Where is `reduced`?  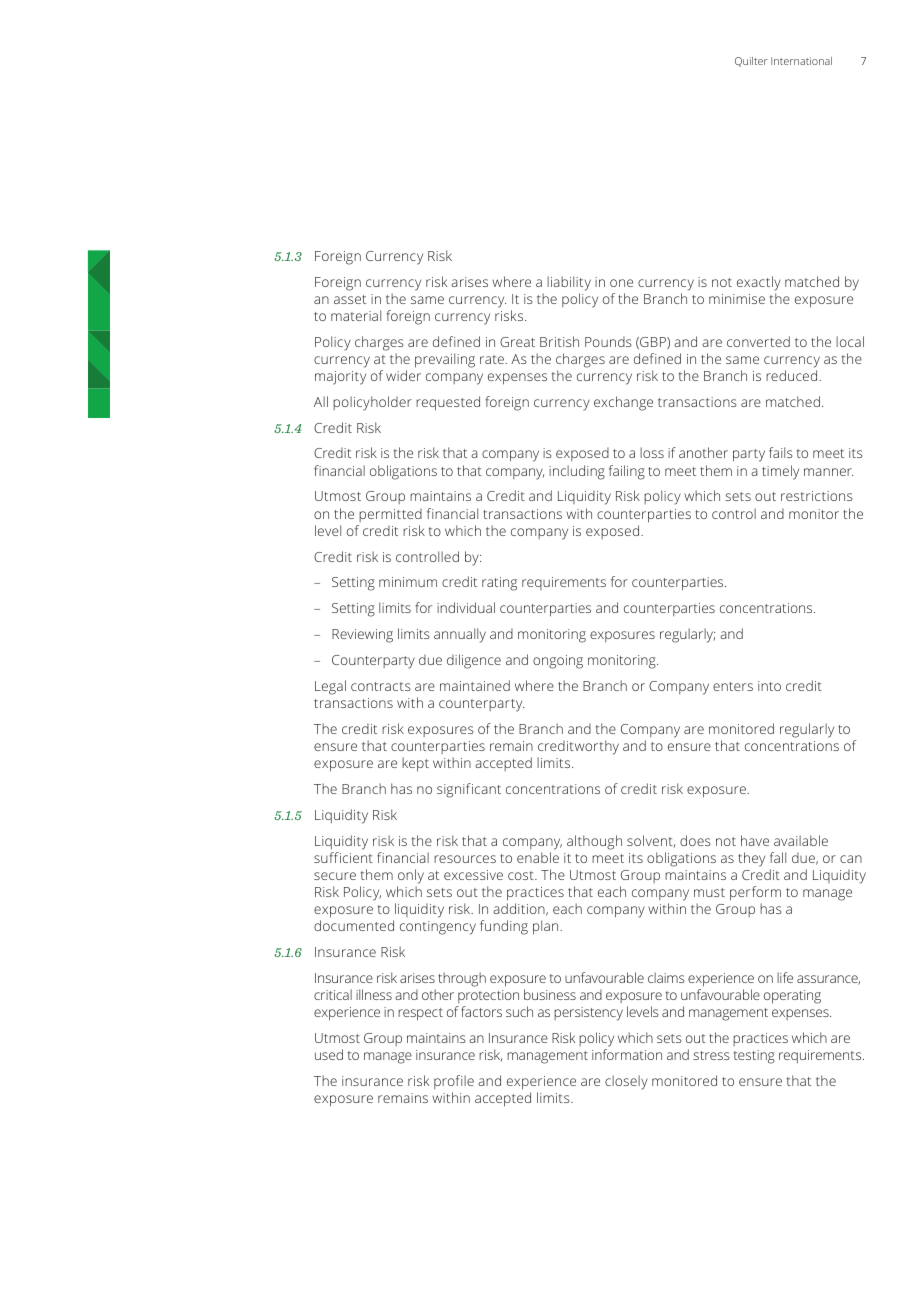 reduced is located at coordinates (793, 375).
